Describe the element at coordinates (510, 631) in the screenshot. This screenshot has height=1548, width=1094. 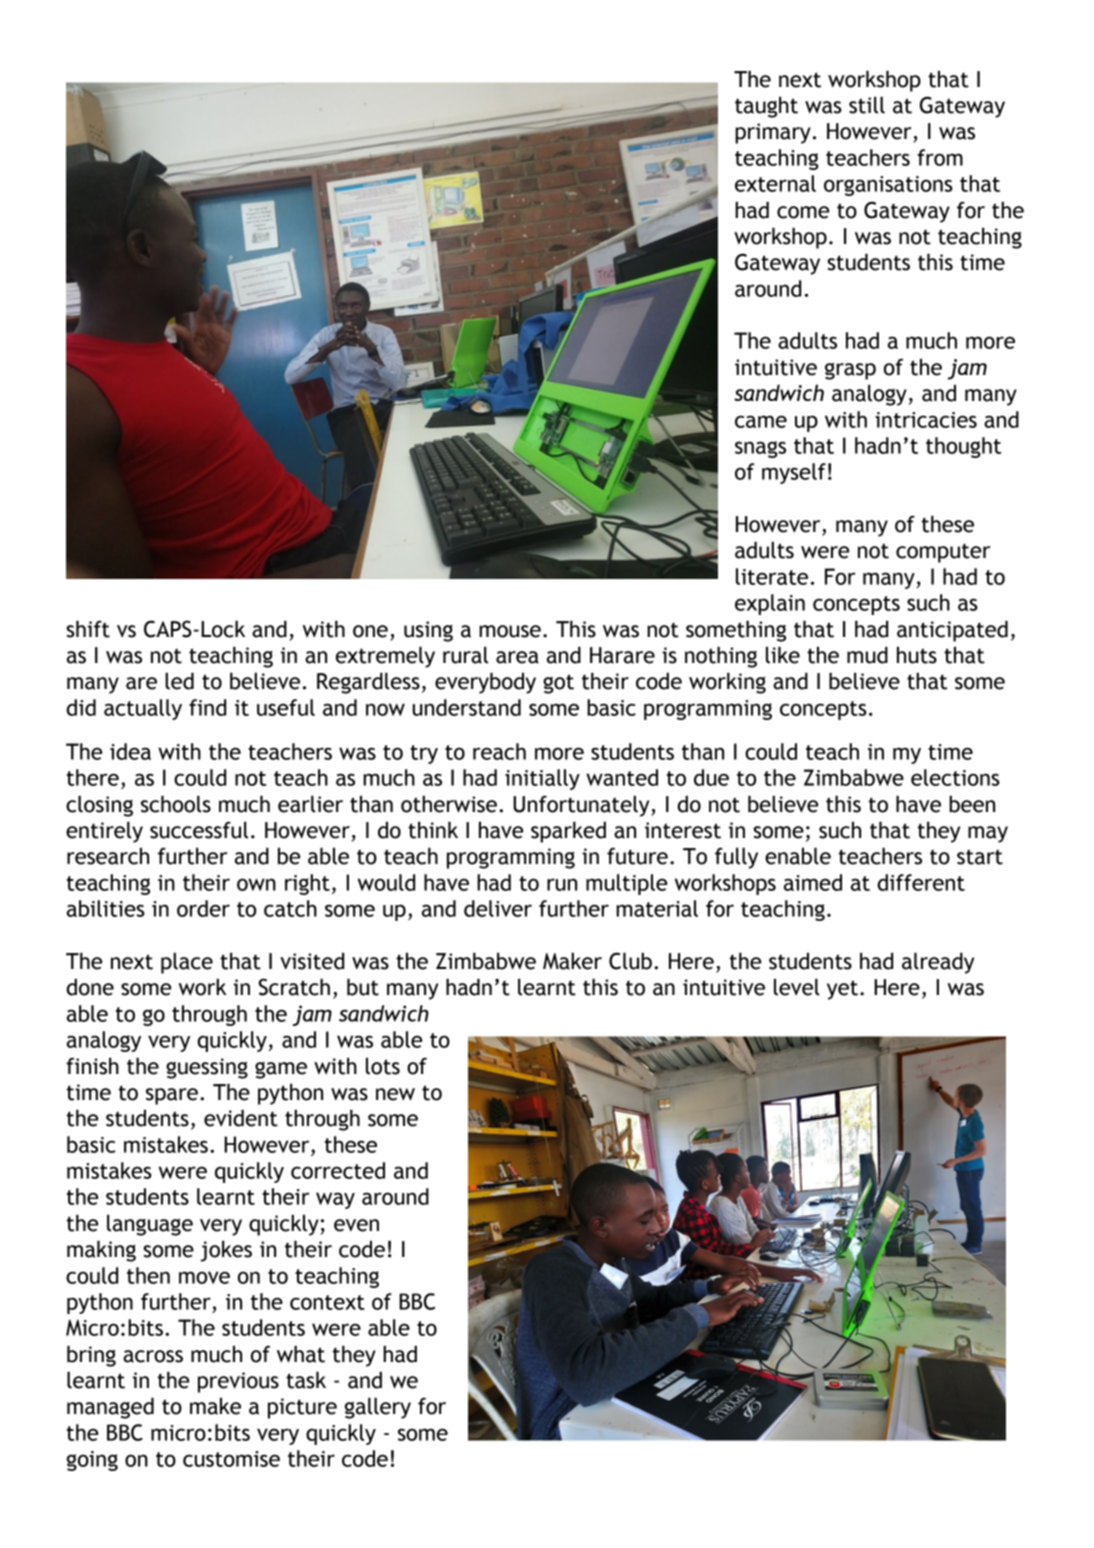
I see `mouse` at that location.
